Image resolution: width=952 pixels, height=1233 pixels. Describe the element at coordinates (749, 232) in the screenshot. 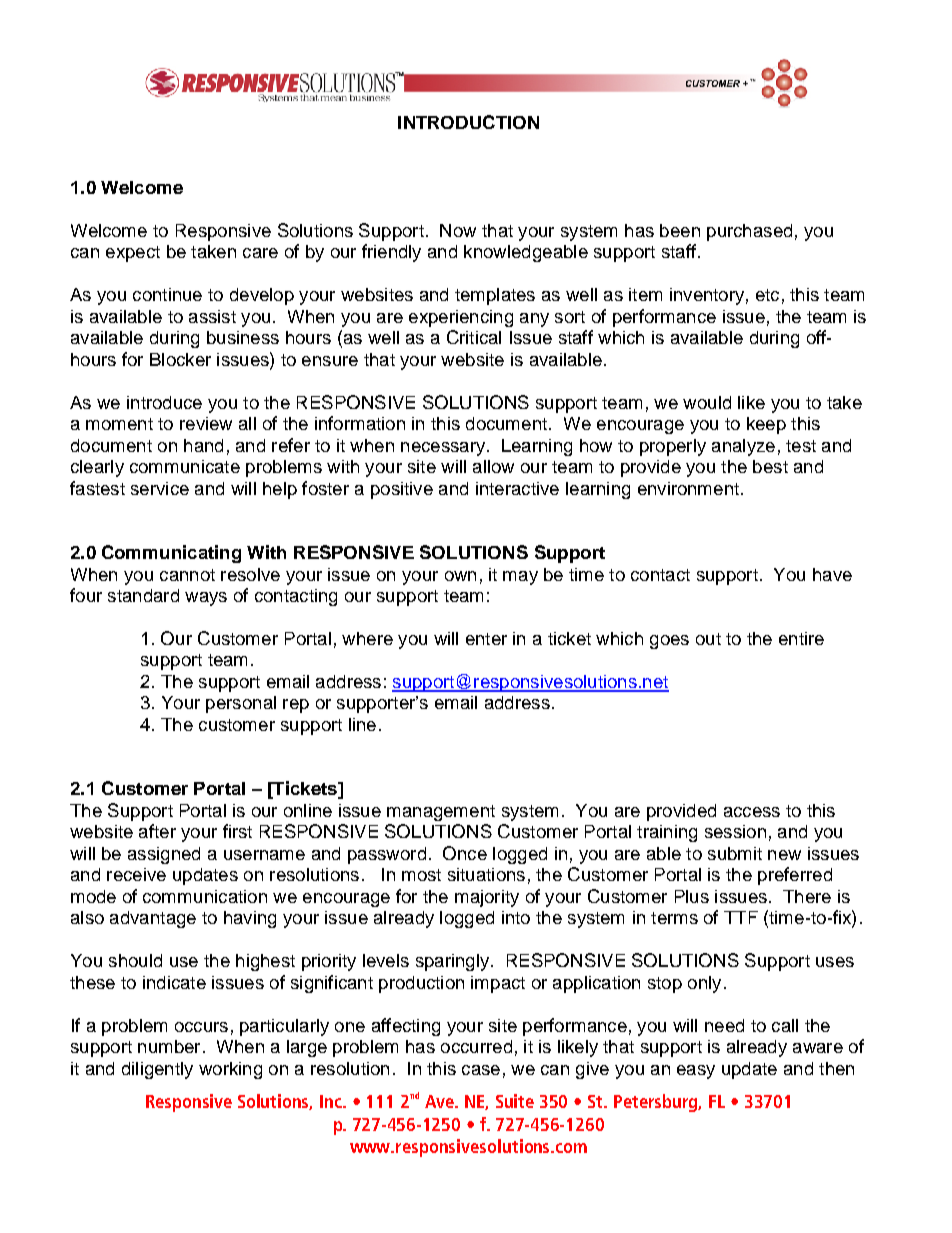

I see `purchased` at that location.
